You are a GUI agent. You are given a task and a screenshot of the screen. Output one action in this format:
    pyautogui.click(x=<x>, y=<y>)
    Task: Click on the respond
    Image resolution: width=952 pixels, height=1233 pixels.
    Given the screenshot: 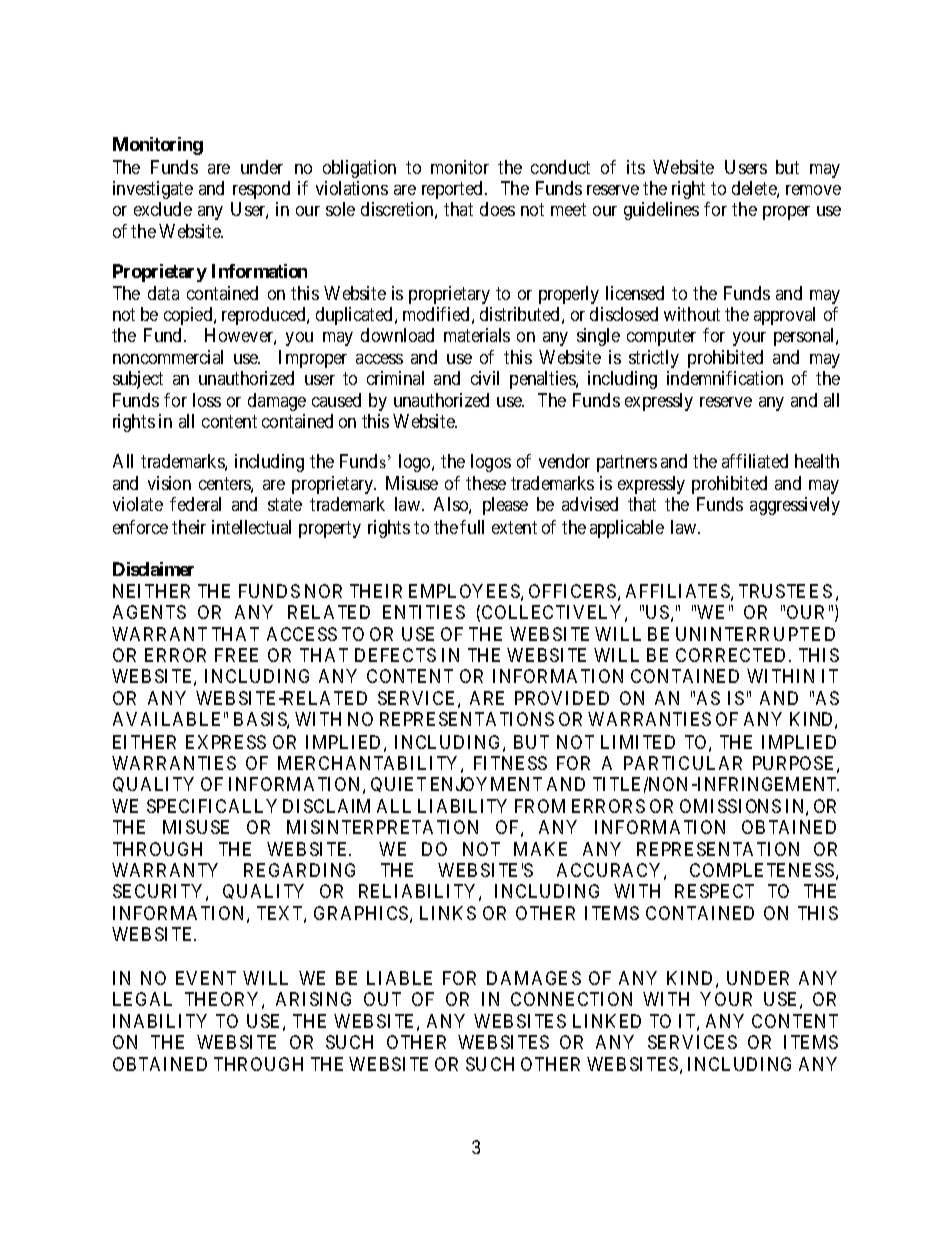 What is the action you would take?
    pyautogui.click(x=261, y=190)
